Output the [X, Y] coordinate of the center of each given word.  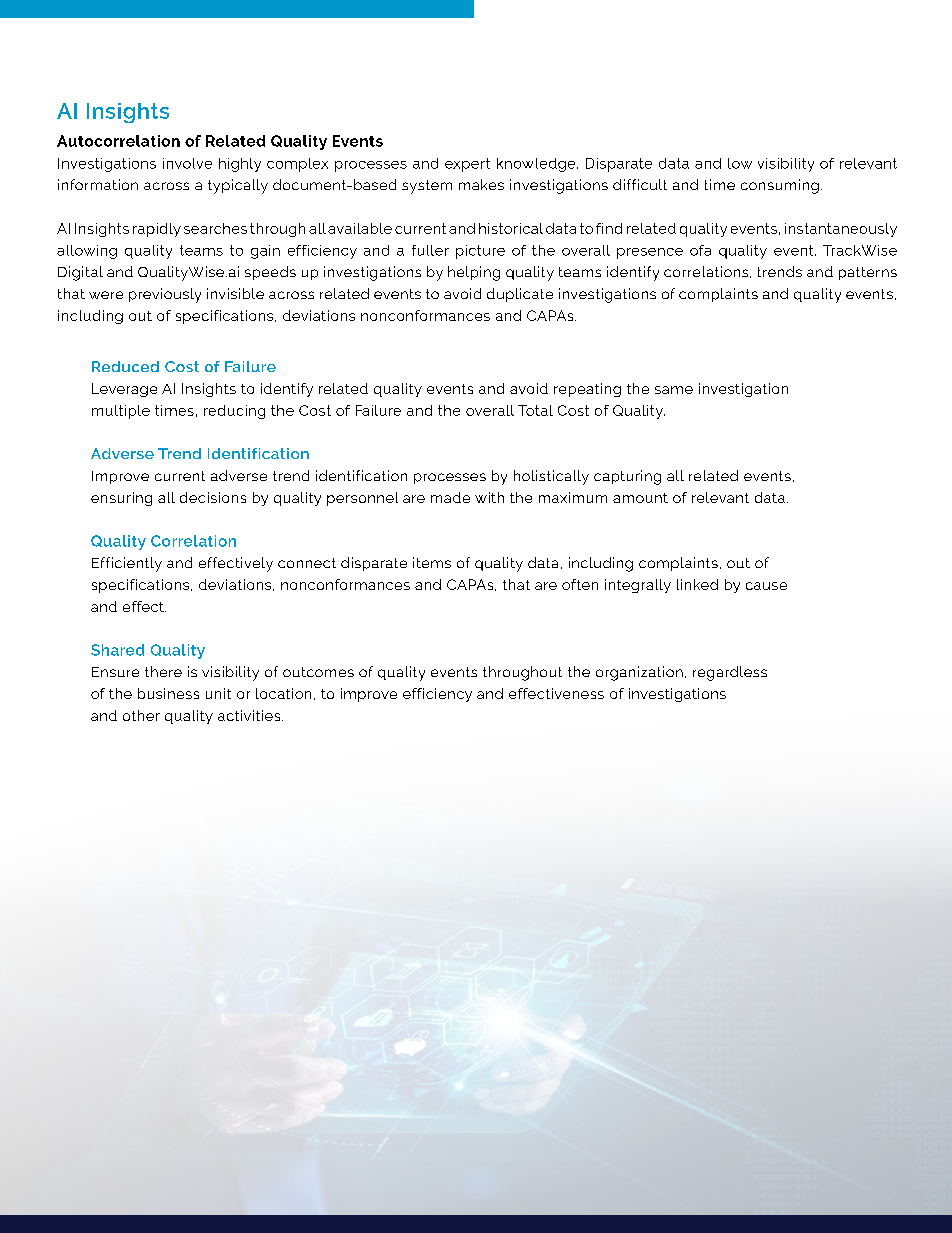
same [674, 390]
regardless [730, 673]
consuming [780, 186]
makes [481, 184]
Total [535, 410]
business [168, 693]
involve [187, 163]
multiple [121, 412]
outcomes [318, 672]
